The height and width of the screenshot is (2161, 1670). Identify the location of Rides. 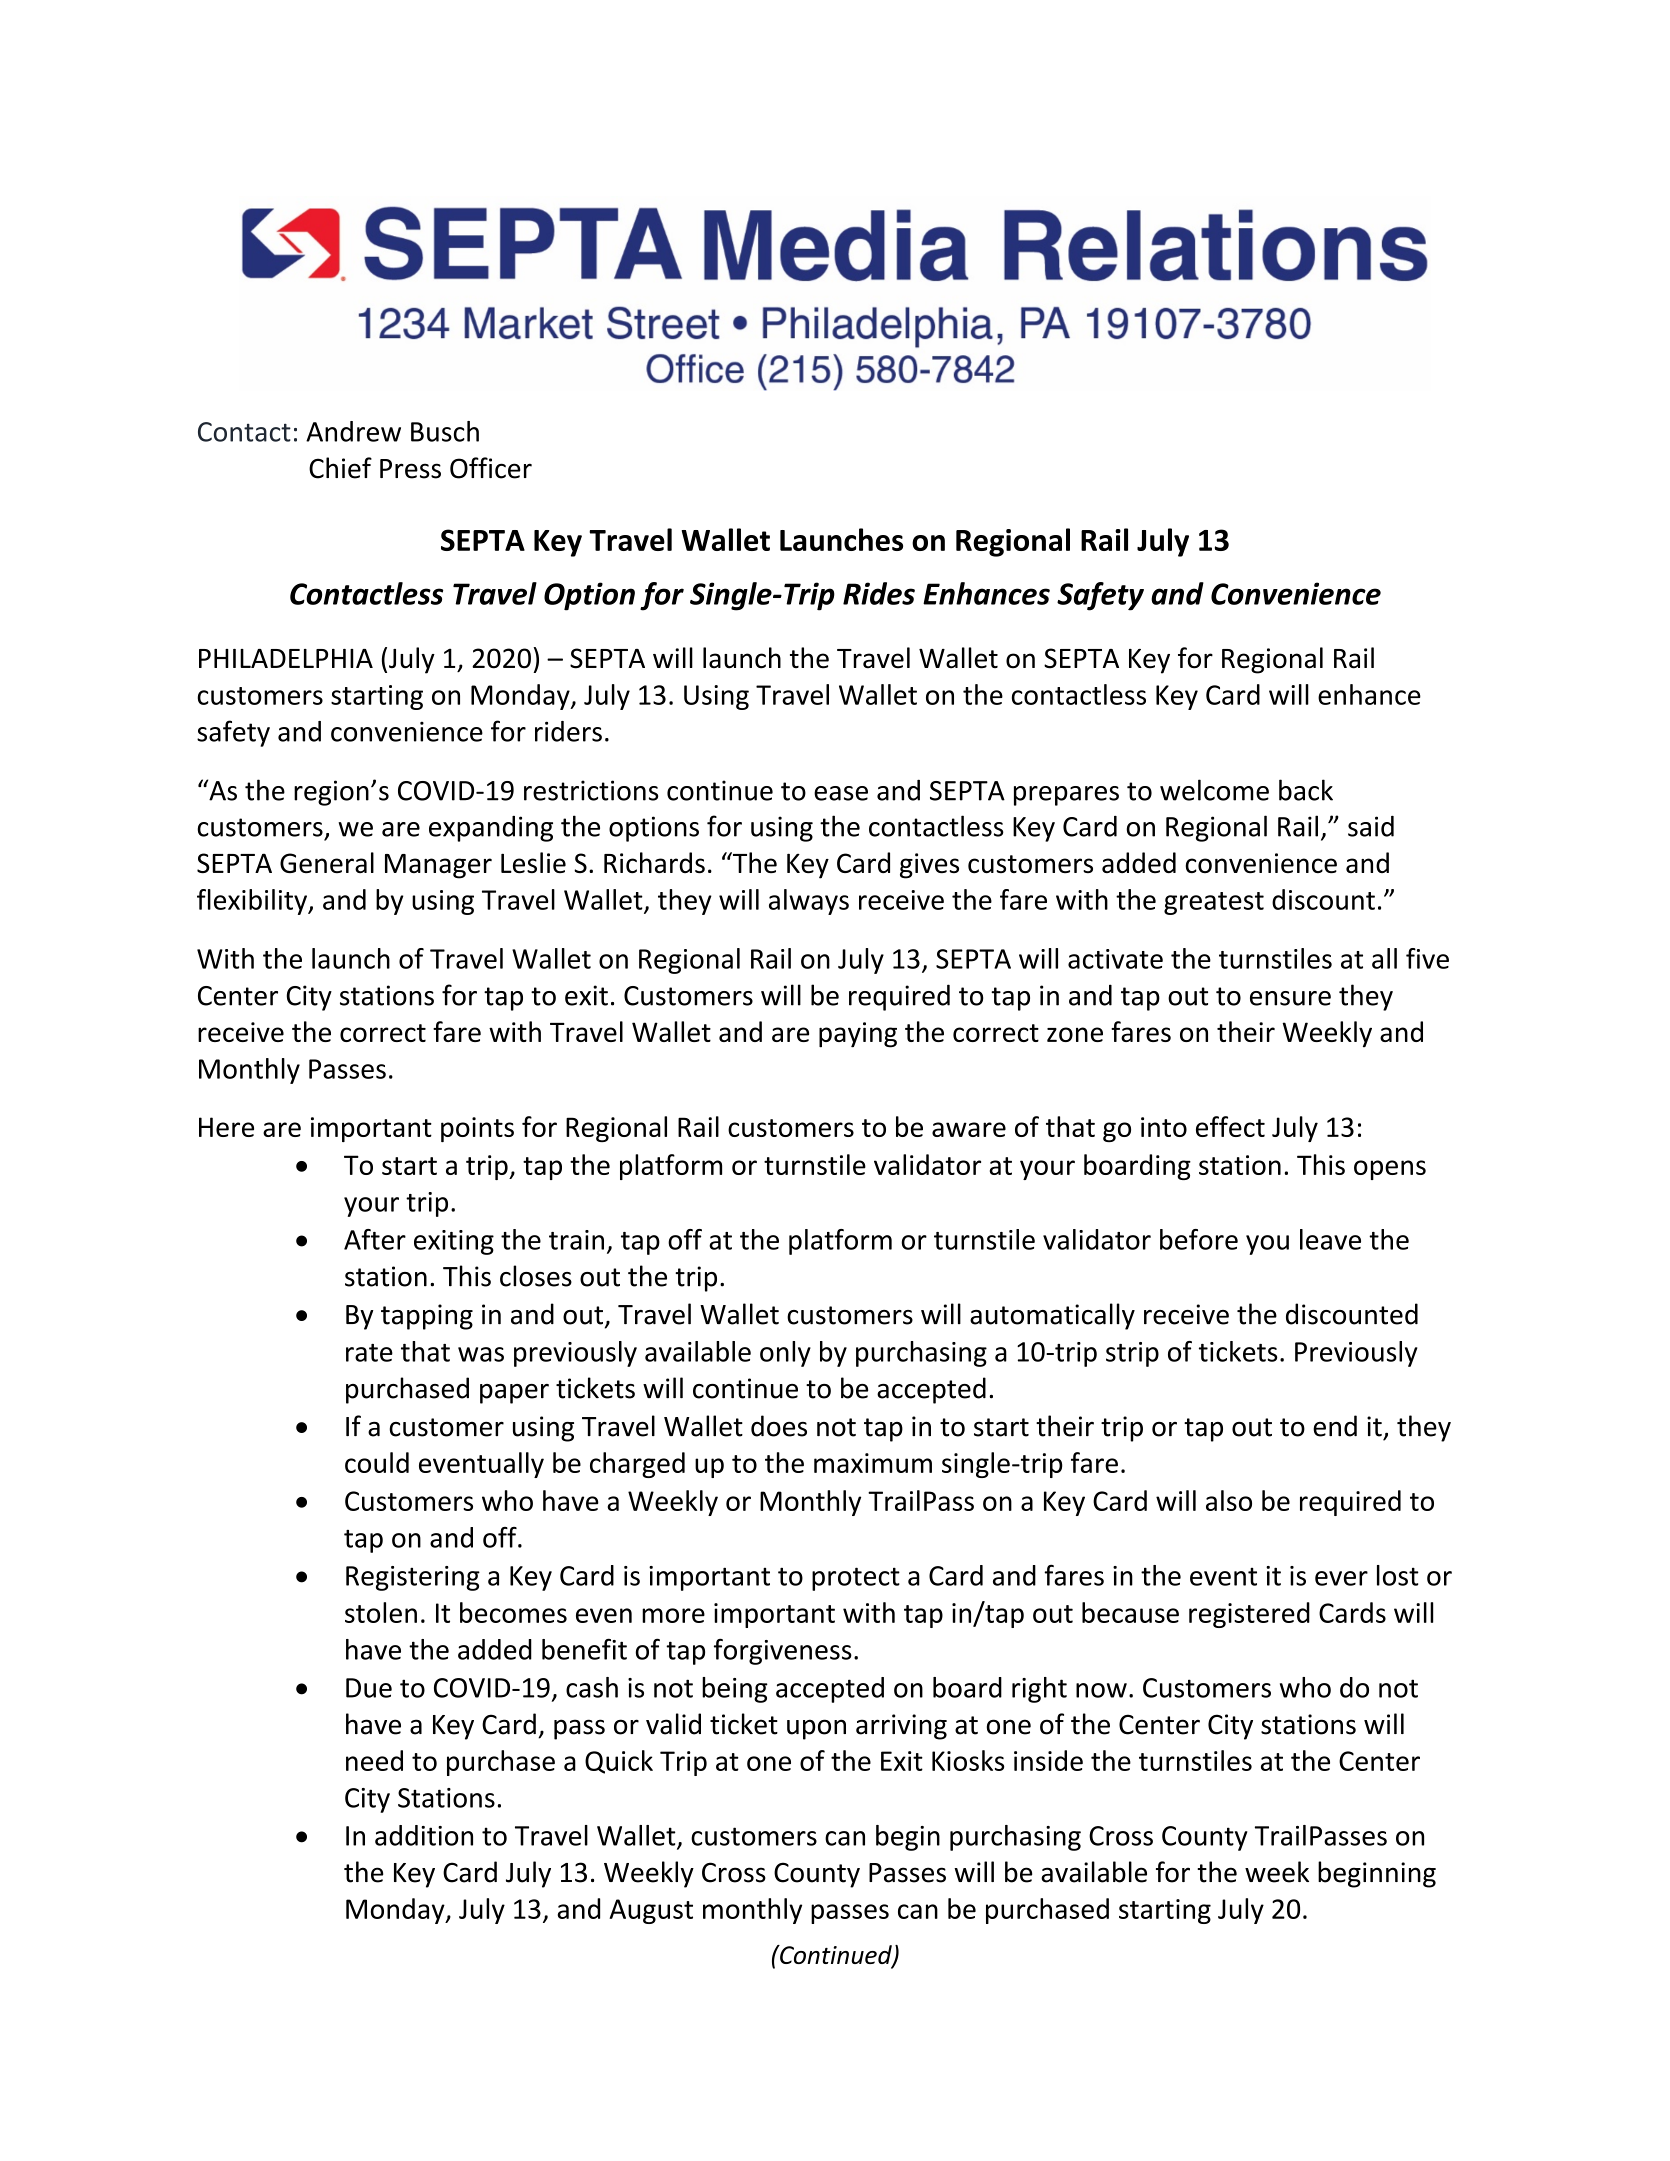
(879, 593).
